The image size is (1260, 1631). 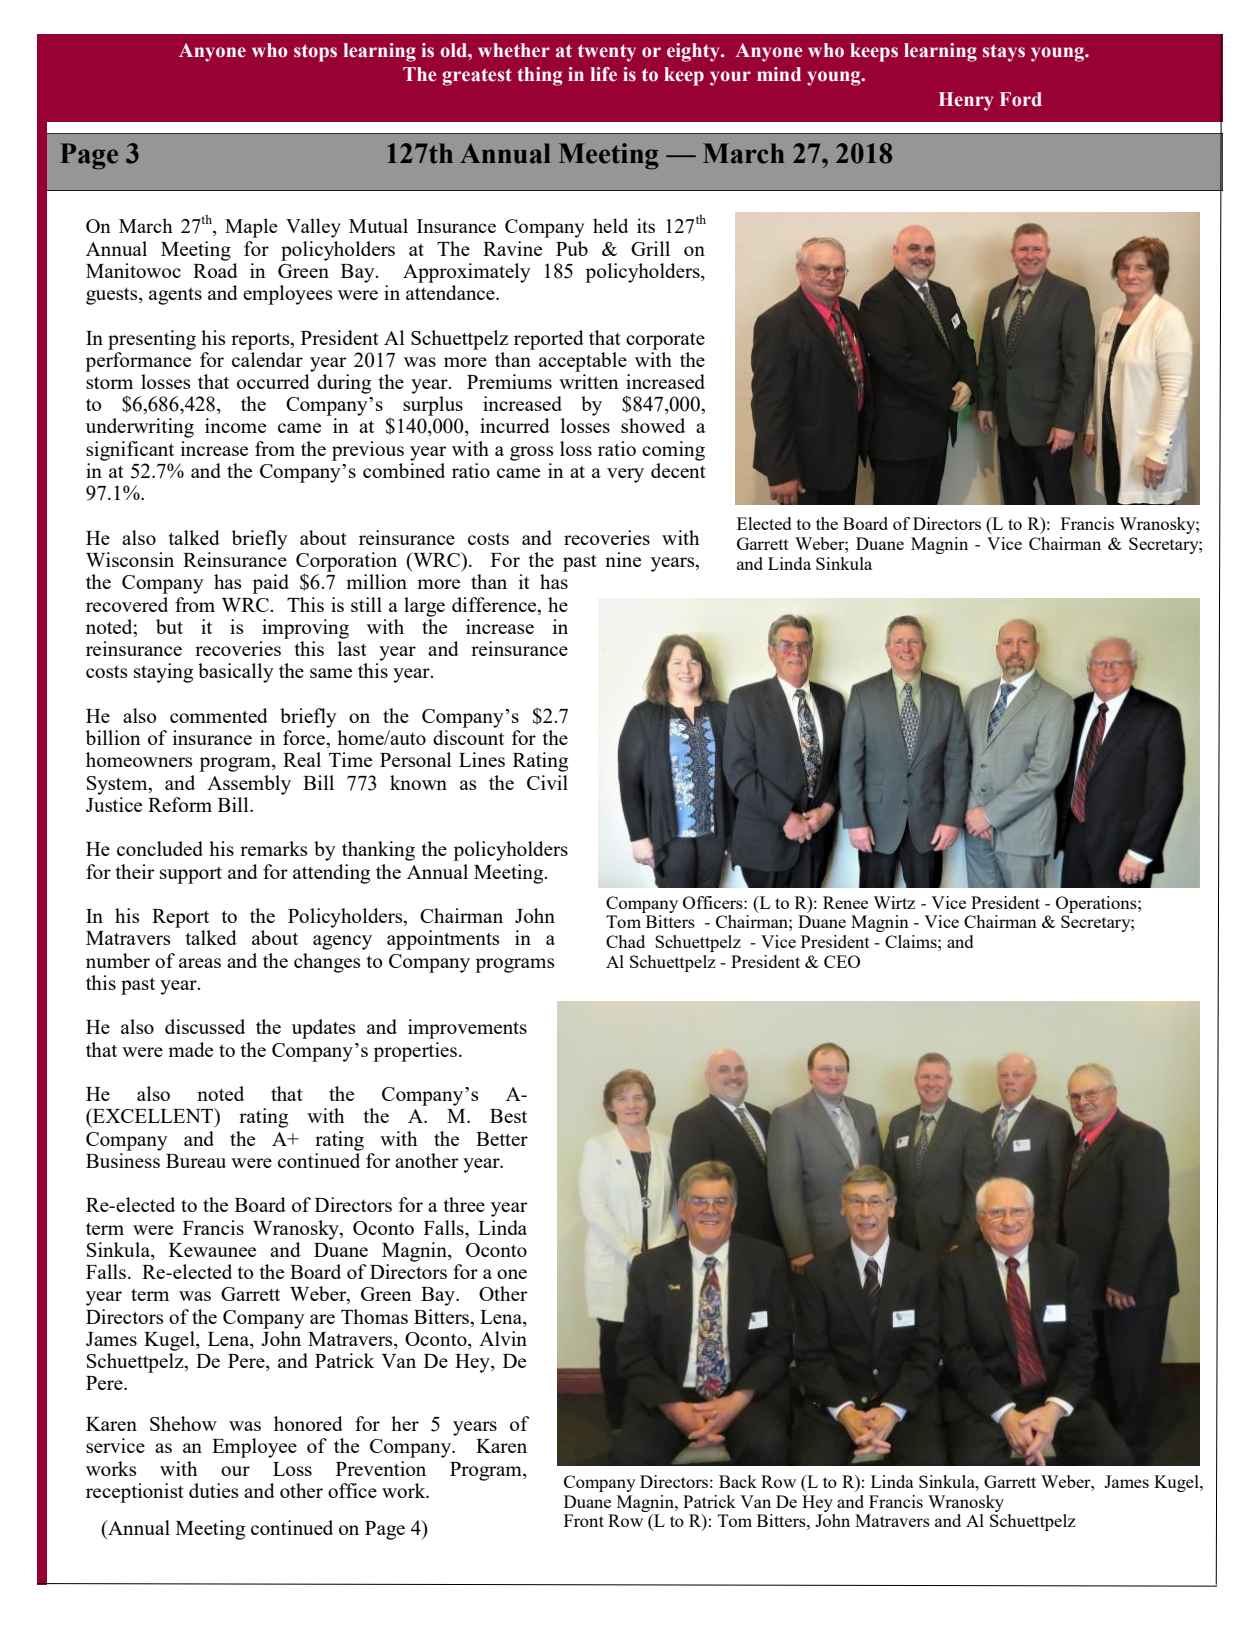 What do you see at coordinates (678, 470) in the screenshot?
I see `decent` at bounding box center [678, 470].
